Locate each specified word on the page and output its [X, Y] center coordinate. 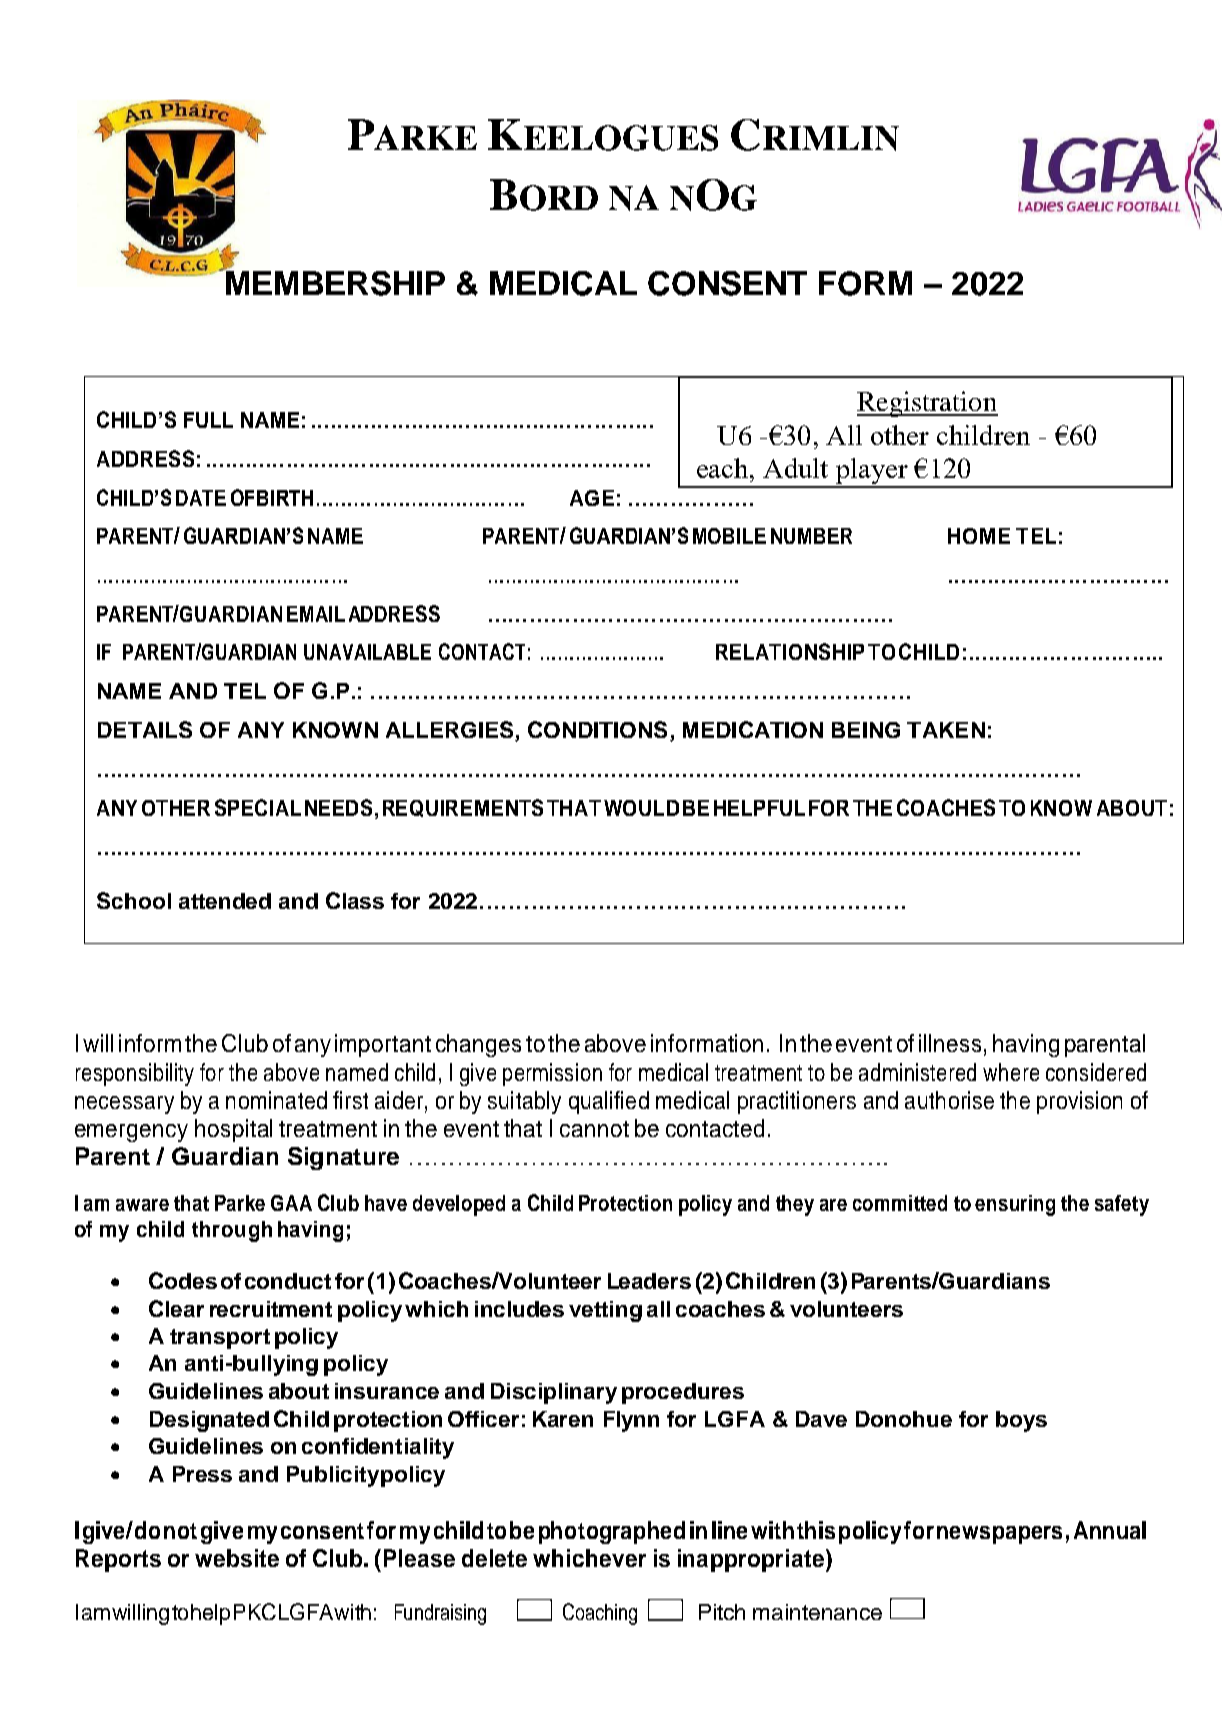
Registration [927, 404]
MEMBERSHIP [334, 282]
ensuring [1015, 1205]
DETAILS [145, 729]
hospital [233, 1130]
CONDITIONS [597, 729]
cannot [594, 1129]
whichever [589, 1558]
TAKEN [946, 730]
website [237, 1558]
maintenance [817, 1612]
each [724, 468]
